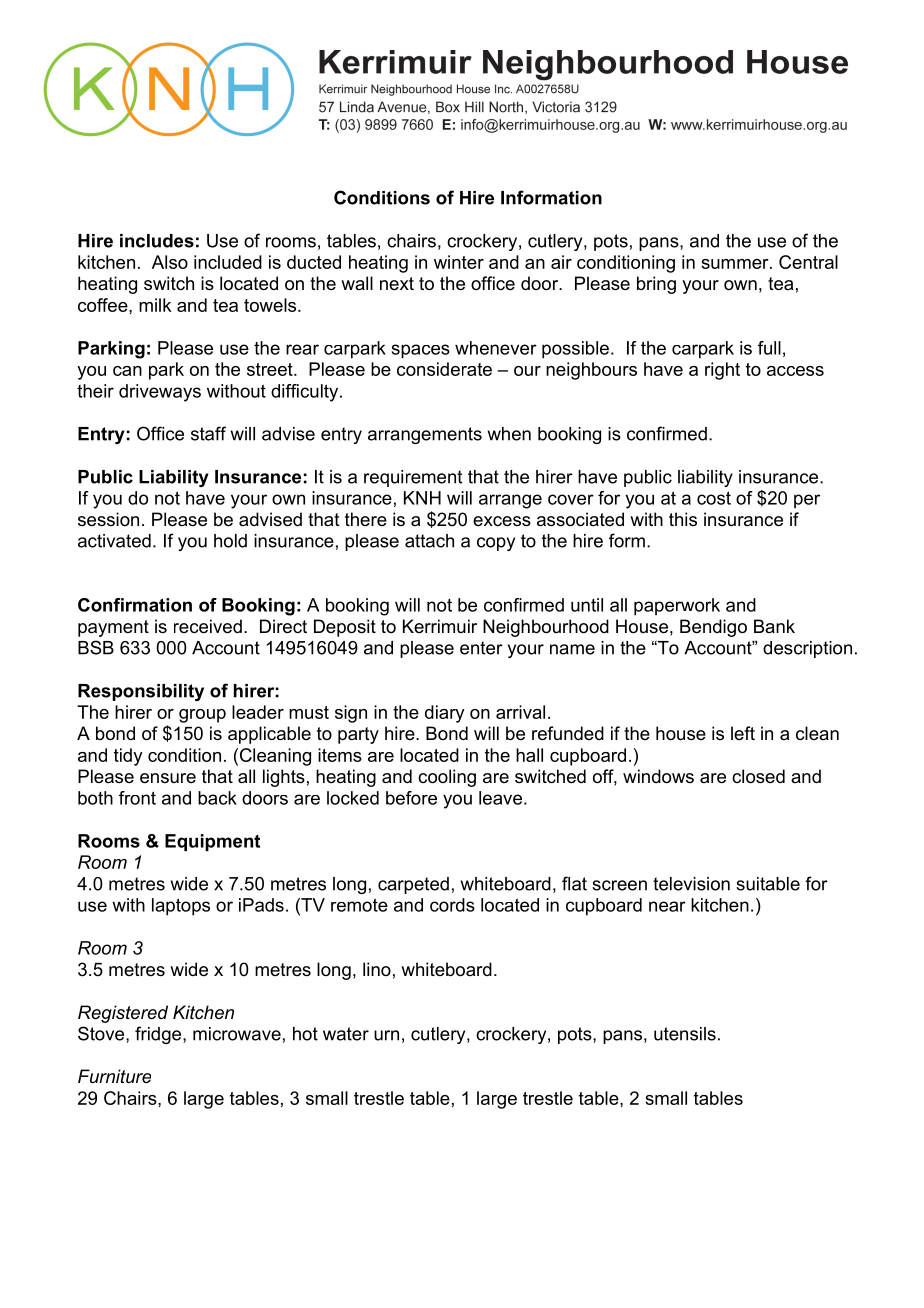 The height and width of the screenshot is (1308, 924). What do you see at coordinates (170, 262) in the screenshot?
I see `Also` at bounding box center [170, 262].
